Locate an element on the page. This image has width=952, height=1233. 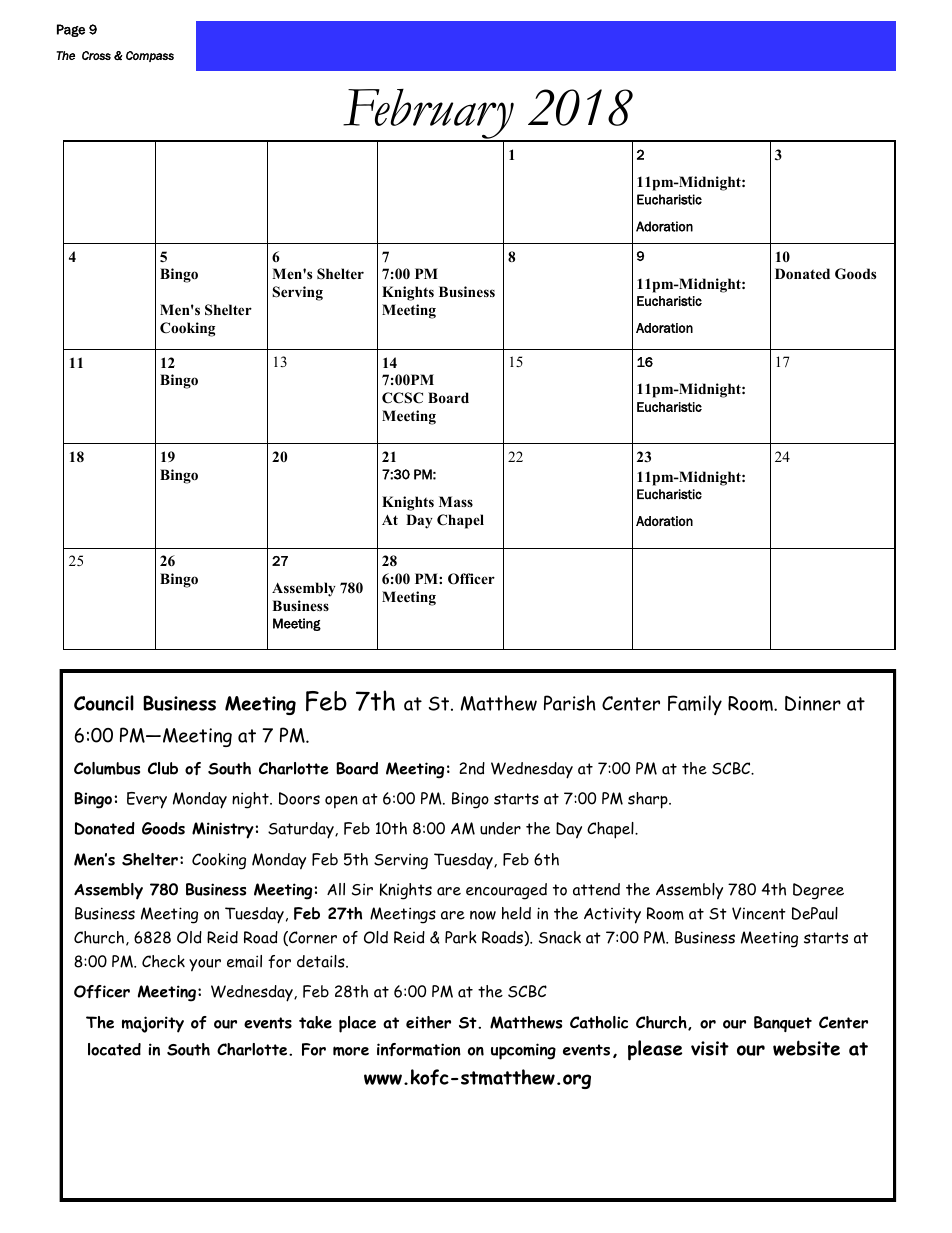
Mass is located at coordinates (456, 501).
